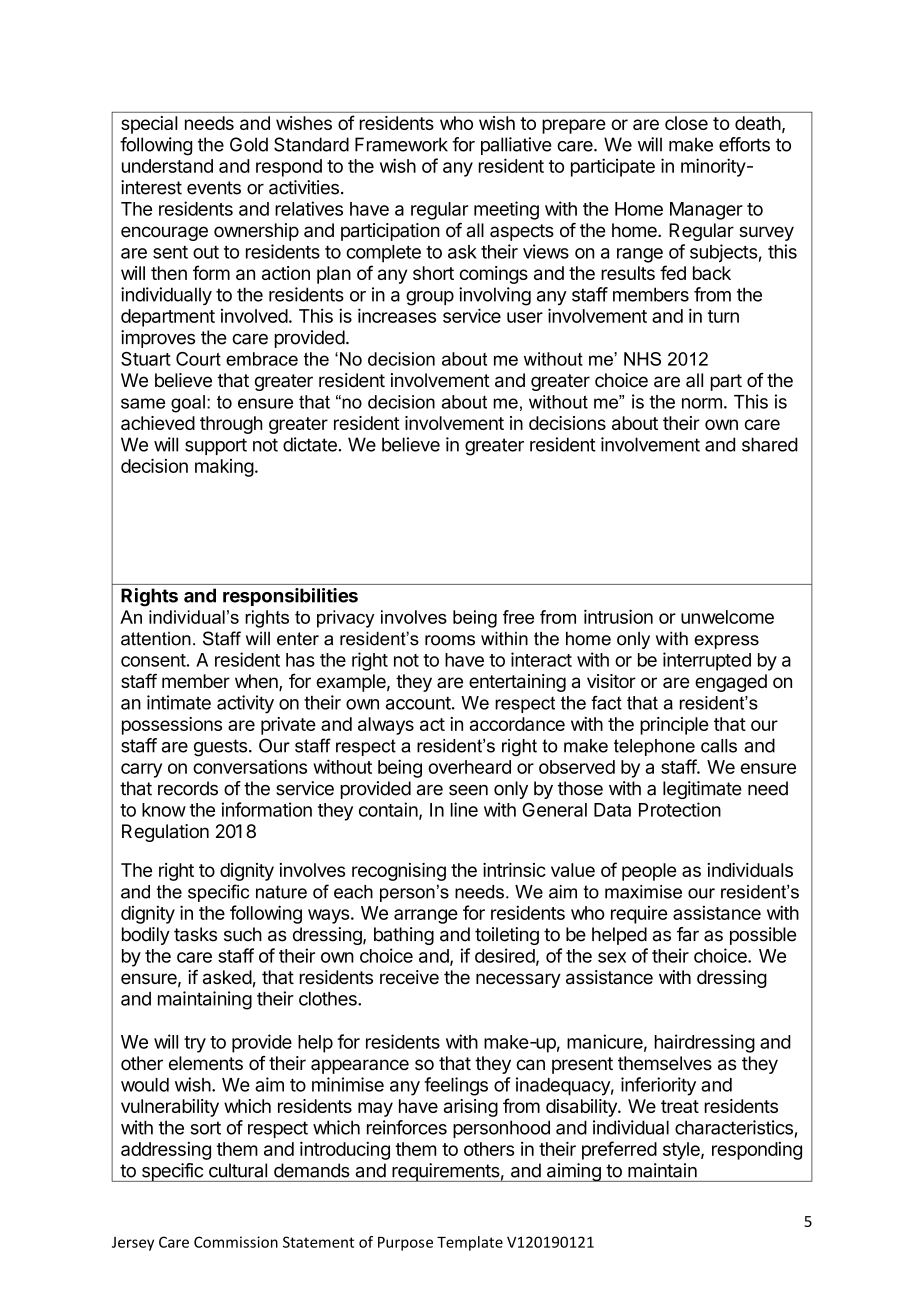  What do you see at coordinates (399, 872) in the screenshot?
I see `recognising` at bounding box center [399, 872].
